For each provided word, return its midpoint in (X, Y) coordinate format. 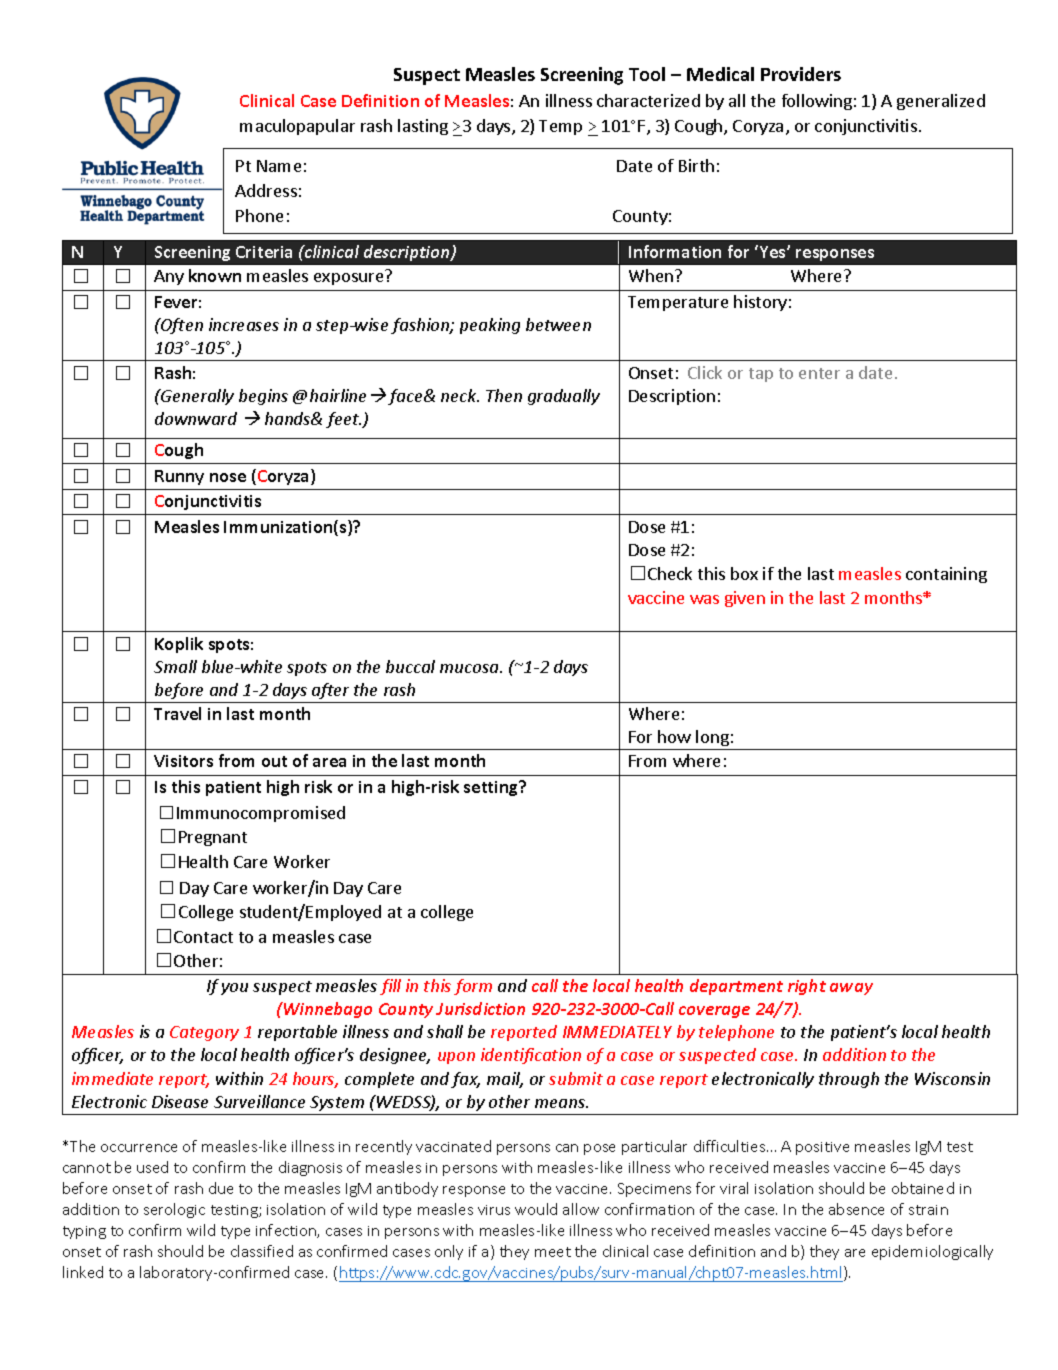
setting (492, 788)
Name (279, 166)
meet (553, 1252)
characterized (648, 100)
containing (946, 575)
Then (504, 395)
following (817, 102)
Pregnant (213, 838)
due (221, 1188)
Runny (179, 477)
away (851, 989)
